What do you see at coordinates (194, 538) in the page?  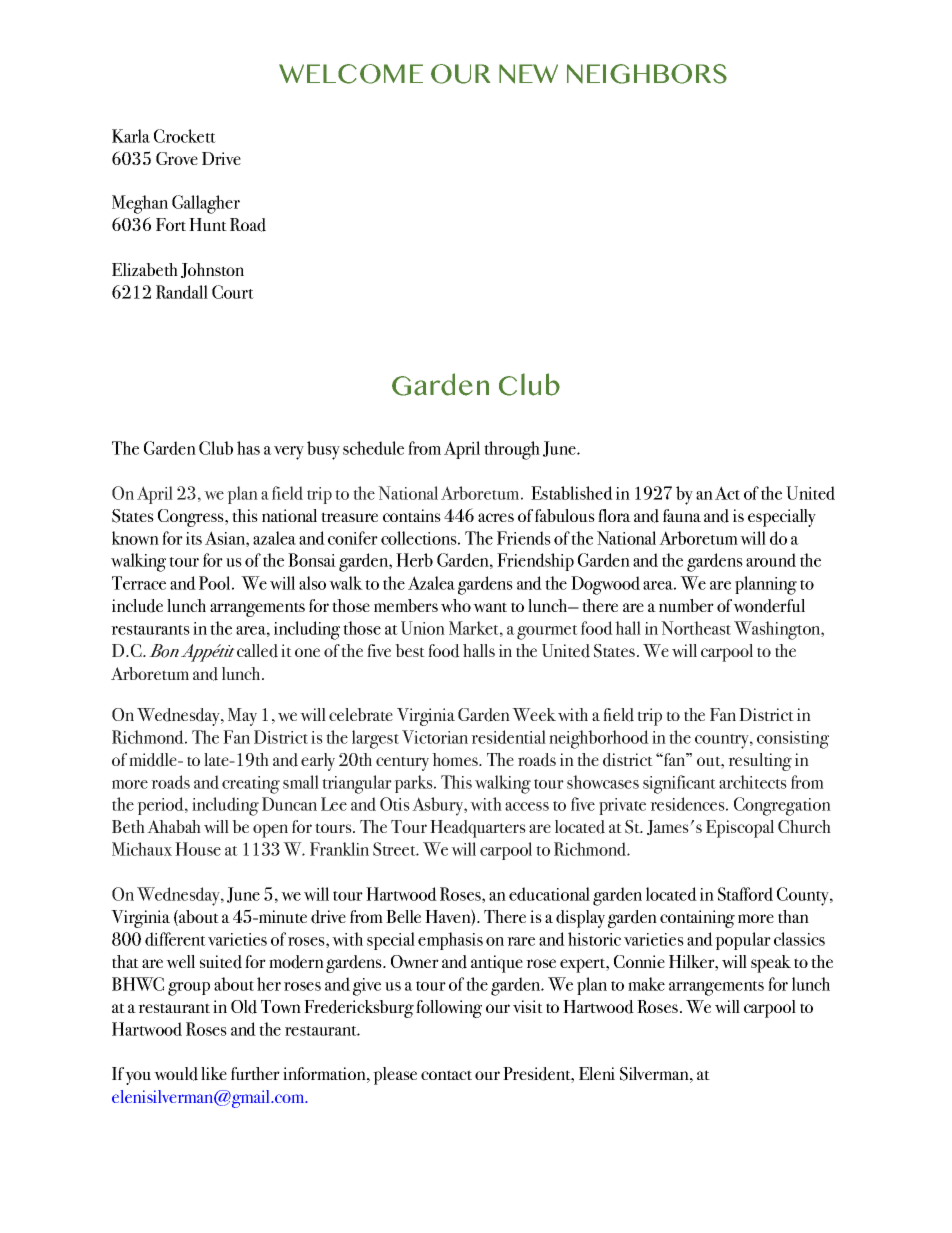 I see `its` at bounding box center [194, 538].
